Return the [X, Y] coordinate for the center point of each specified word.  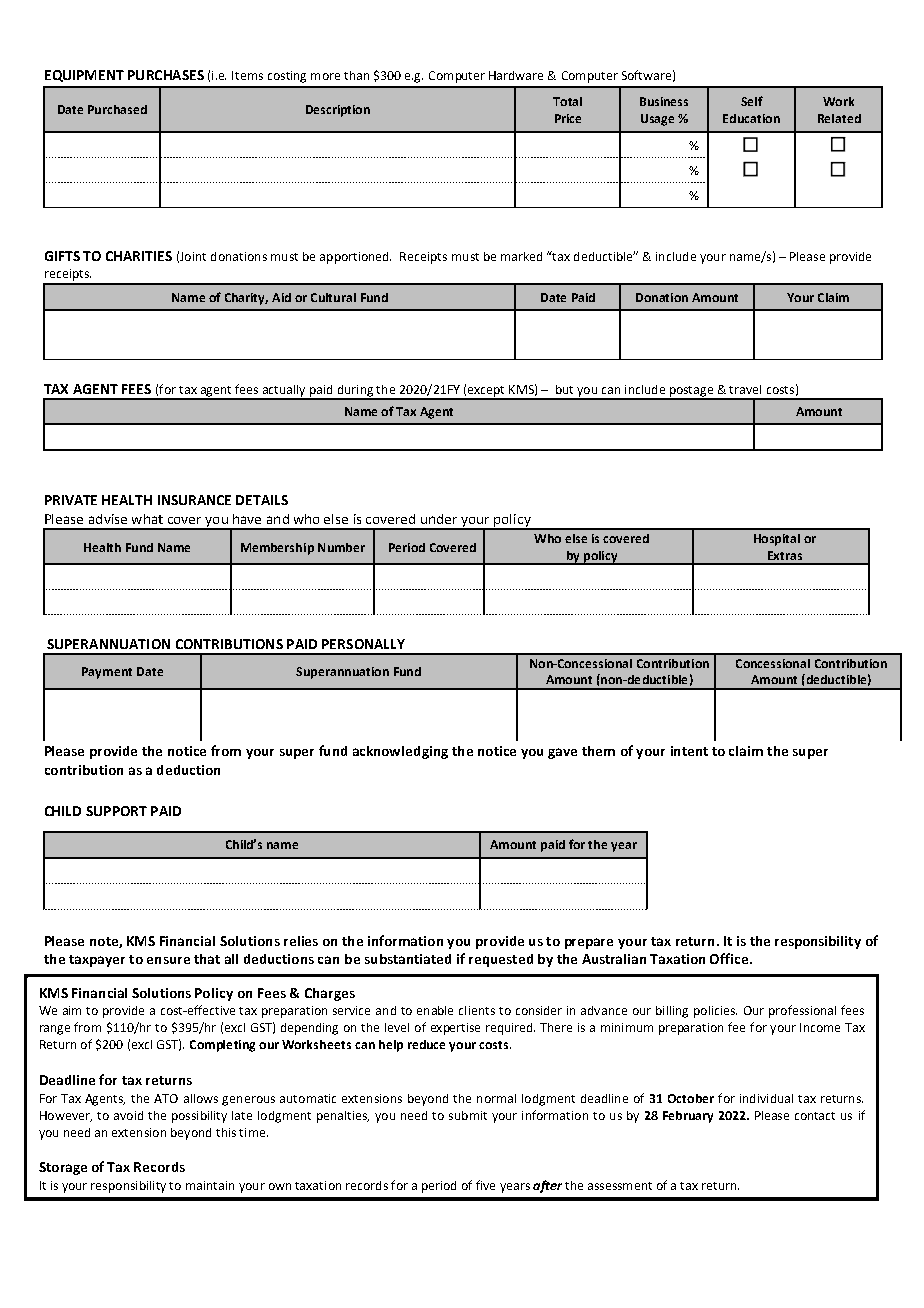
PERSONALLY [363, 644]
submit [468, 1115]
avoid [128, 1115]
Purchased [117, 109]
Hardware [516, 75]
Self [752, 101]
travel [745, 389]
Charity [246, 299]
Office [730, 958]
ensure [168, 960]
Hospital [777, 540]
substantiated [408, 959]
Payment [107, 673]
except [486, 392]
